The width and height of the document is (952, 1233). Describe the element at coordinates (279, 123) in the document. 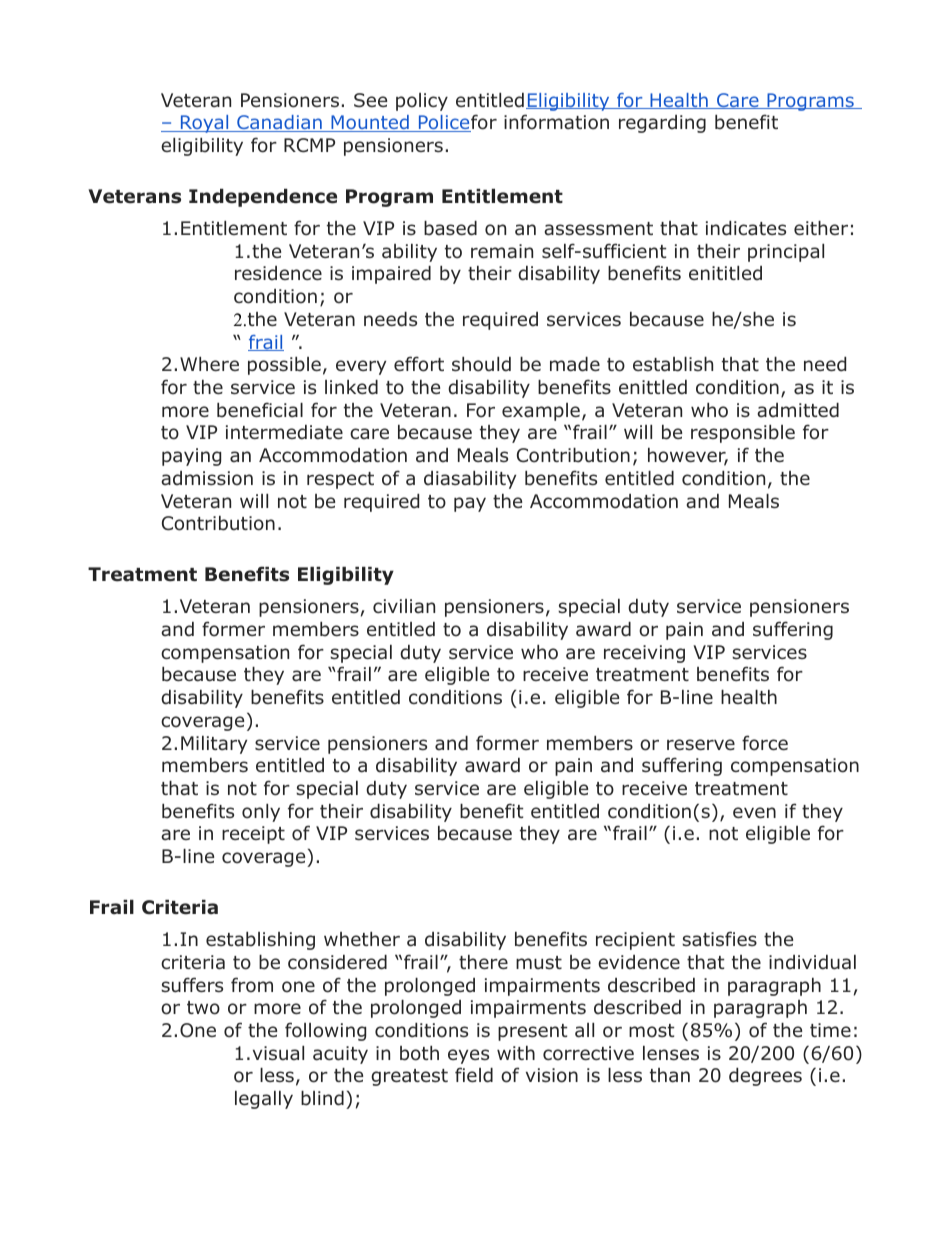

I see `Canadian` at that location.
